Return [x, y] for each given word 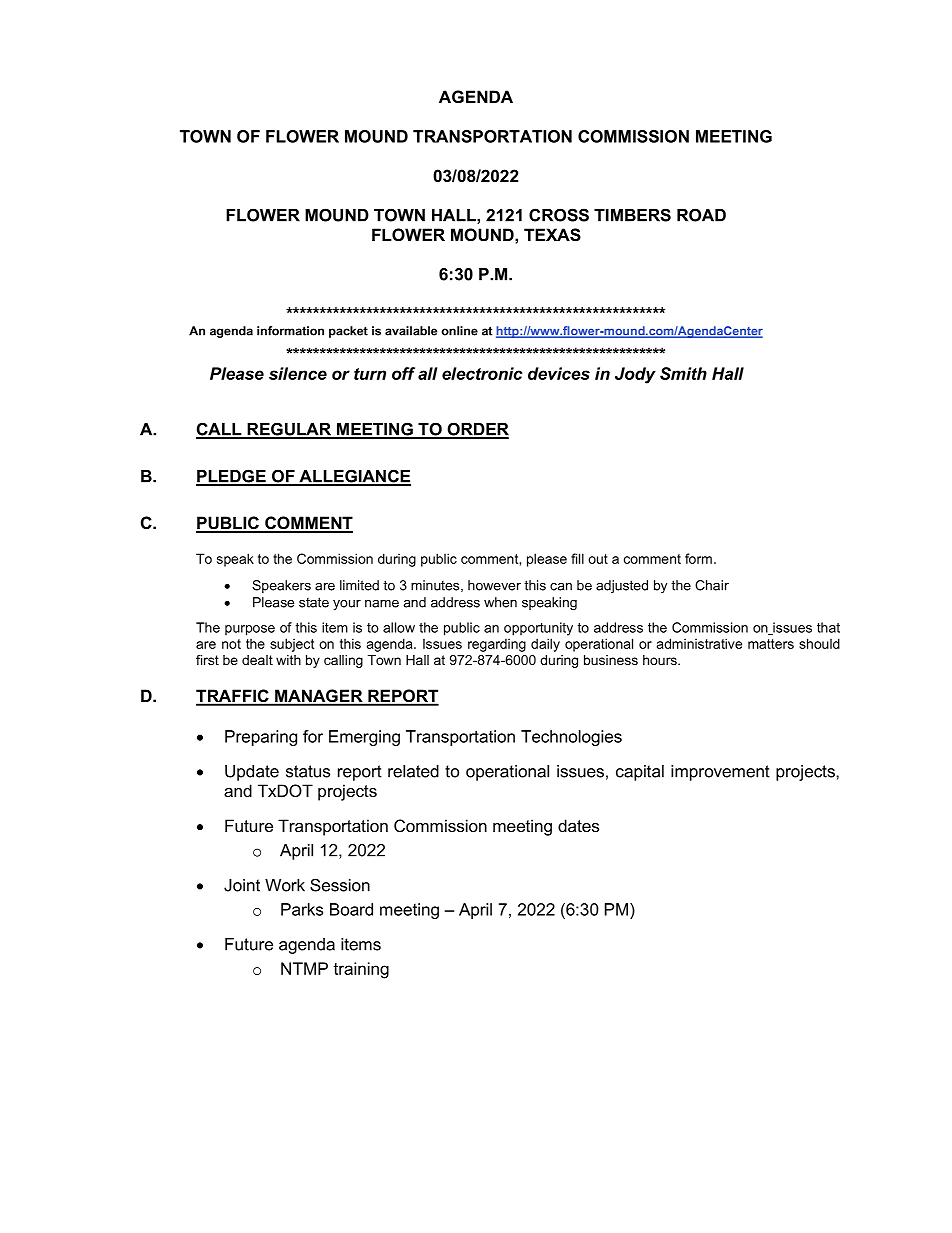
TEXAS [552, 235]
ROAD [701, 215]
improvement [720, 773]
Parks [302, 909]
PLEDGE [232, 477]
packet [348, 332]
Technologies [571, 738]
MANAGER [319, 697]
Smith [683, 373]
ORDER [477, 430]
